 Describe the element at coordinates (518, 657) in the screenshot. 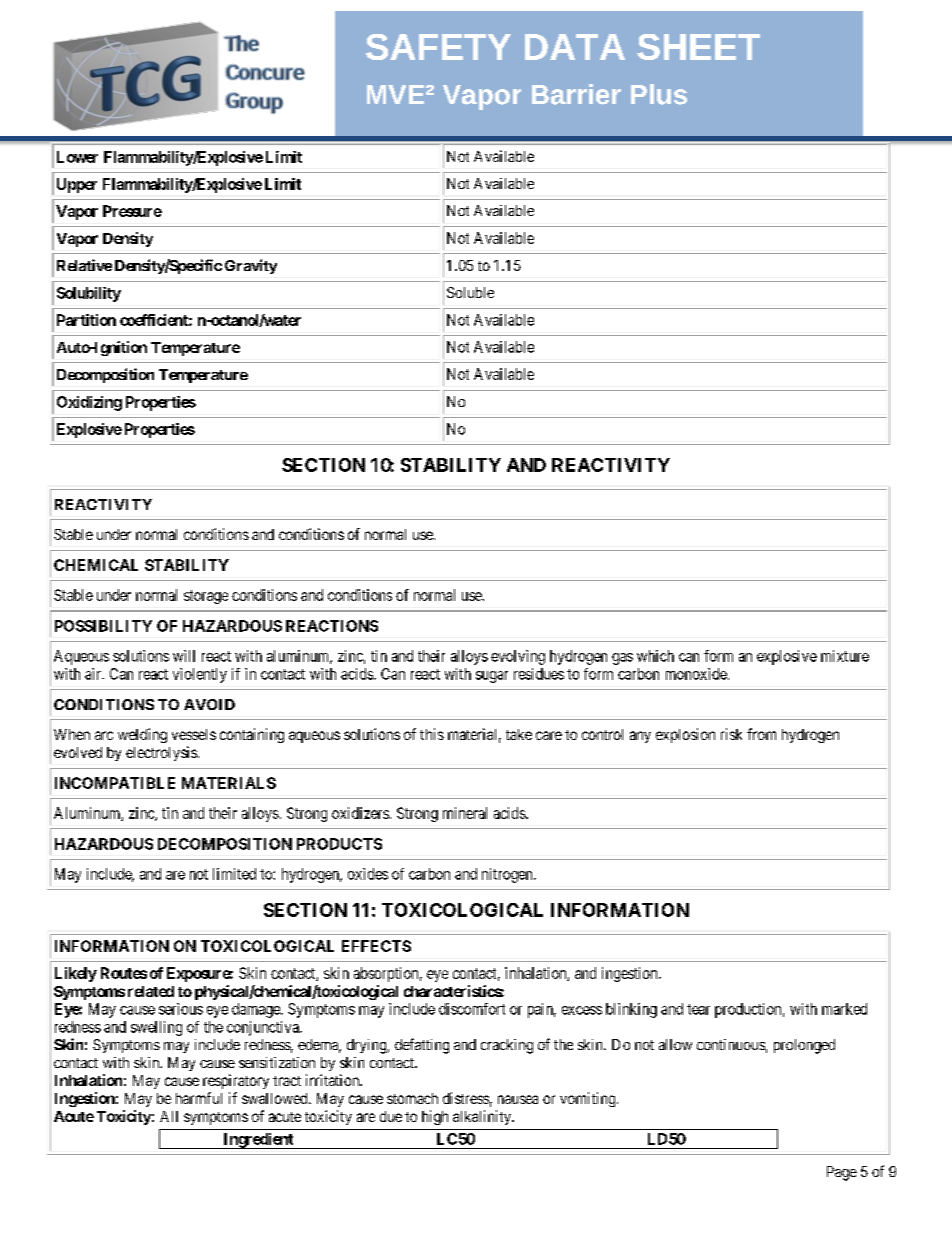

I see `evolving` at that location.
